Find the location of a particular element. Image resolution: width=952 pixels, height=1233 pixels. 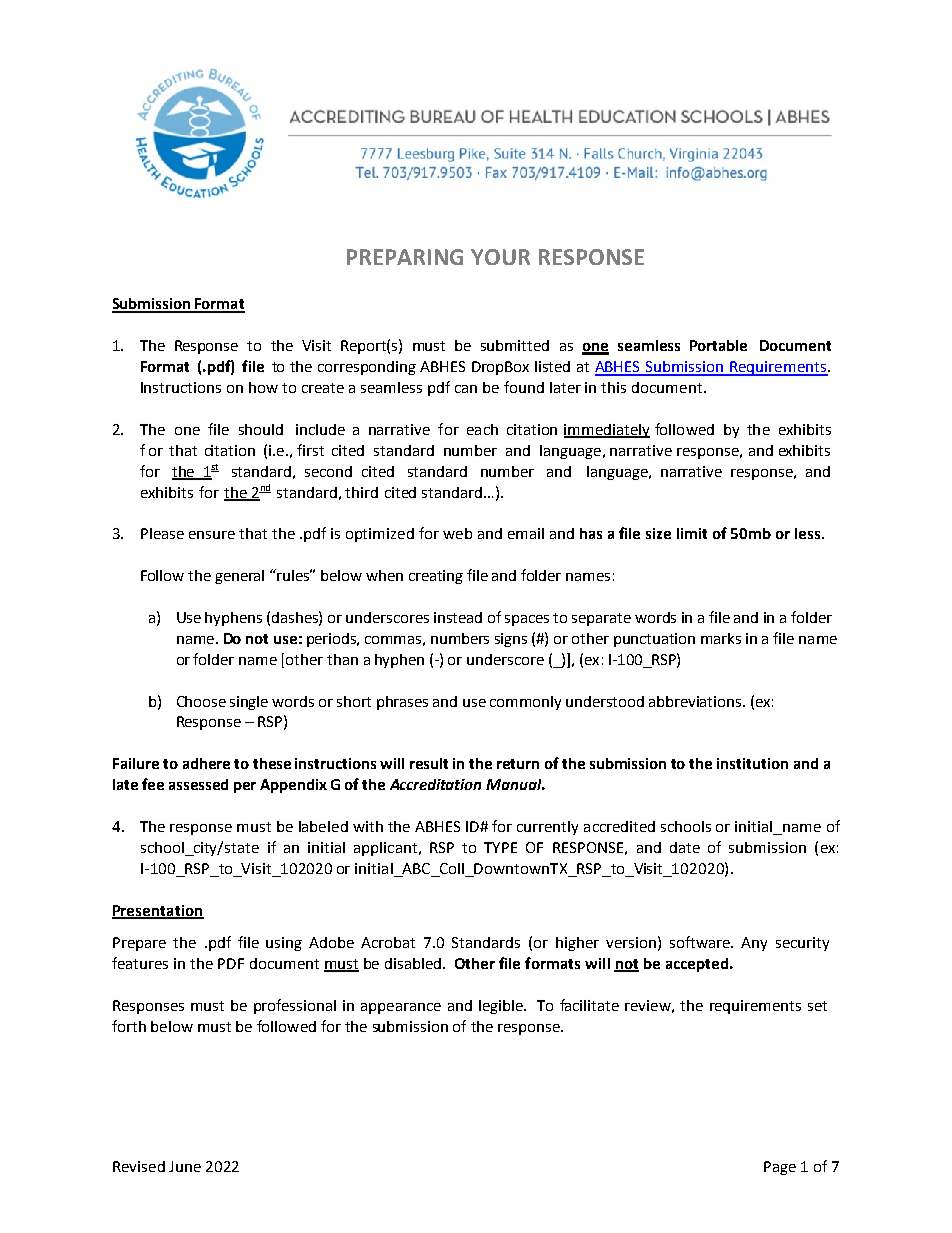

YOUR is located at coordinates (500, 257).
